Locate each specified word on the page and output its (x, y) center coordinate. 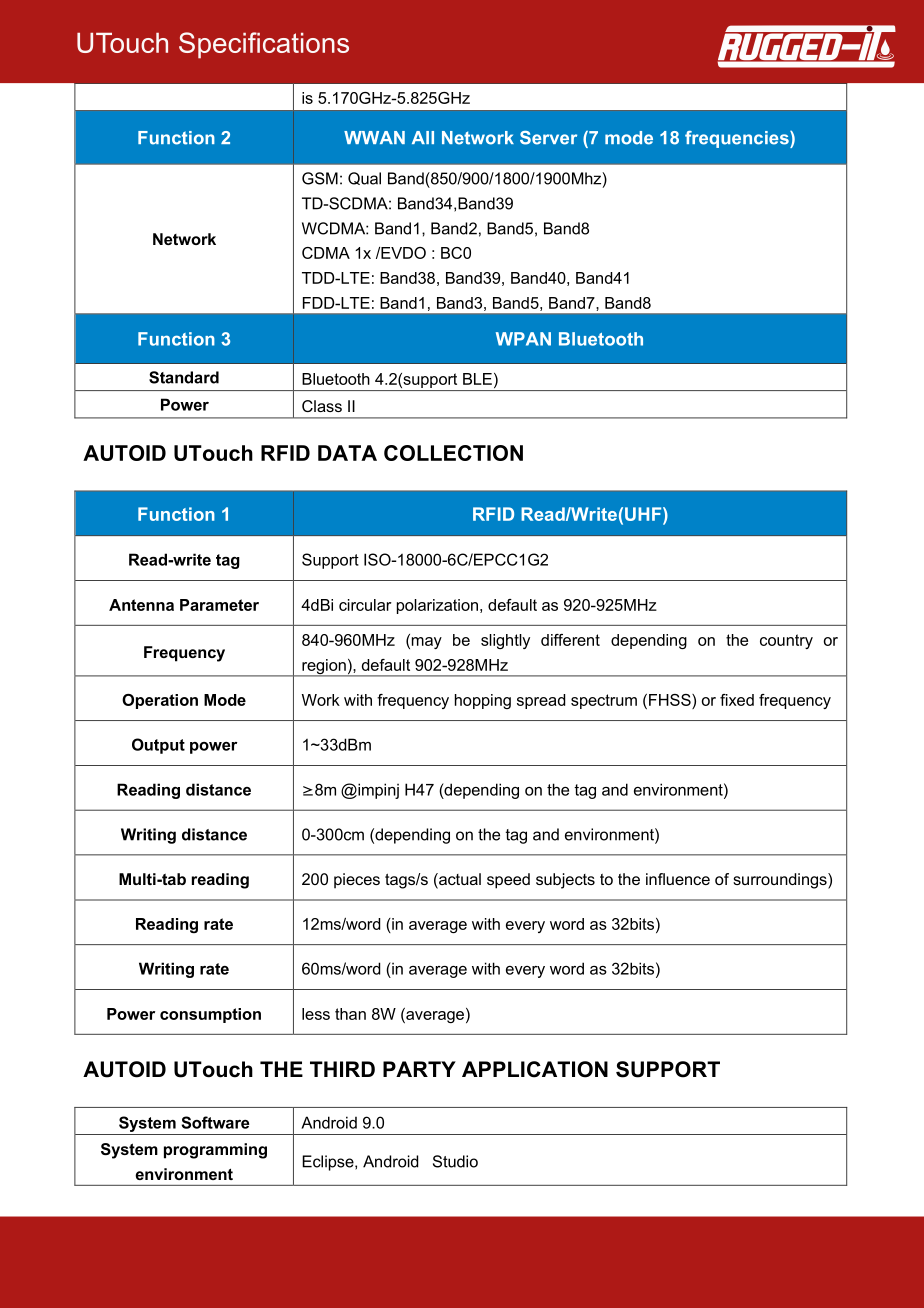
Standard (184, 377)
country (786, 641)
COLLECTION (453, 453)
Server (548, 138)
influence (678, 879)
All (423, 137)
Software (215, 1122)
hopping (483, 701)
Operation (160, 701)
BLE (477, 379)
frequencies (738, 139)
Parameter (219, 605)
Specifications (264, 45)
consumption (210, 1015)
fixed (737, 700)
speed (508, 881)
